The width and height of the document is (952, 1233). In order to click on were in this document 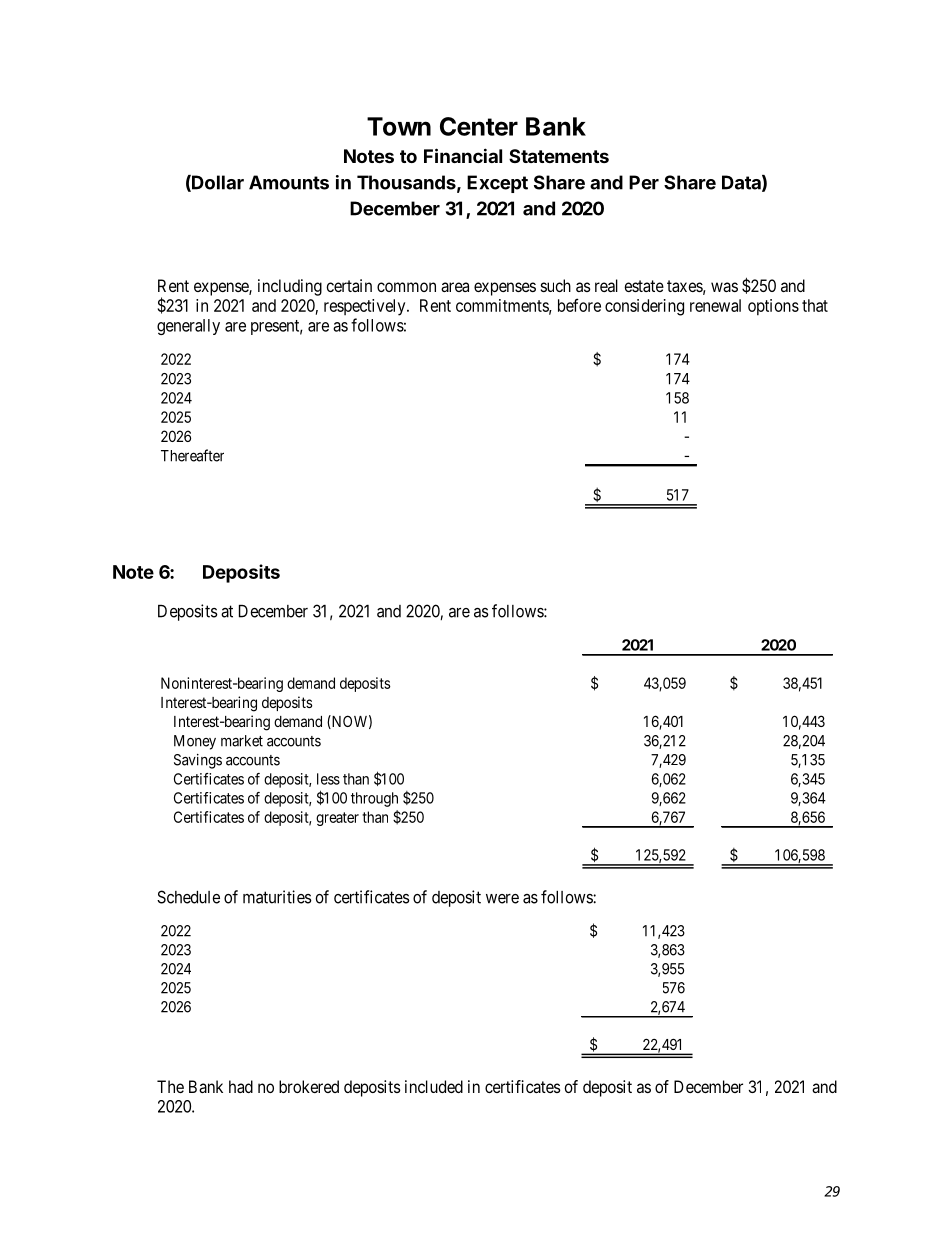, I will do `click(502, 899)`.
